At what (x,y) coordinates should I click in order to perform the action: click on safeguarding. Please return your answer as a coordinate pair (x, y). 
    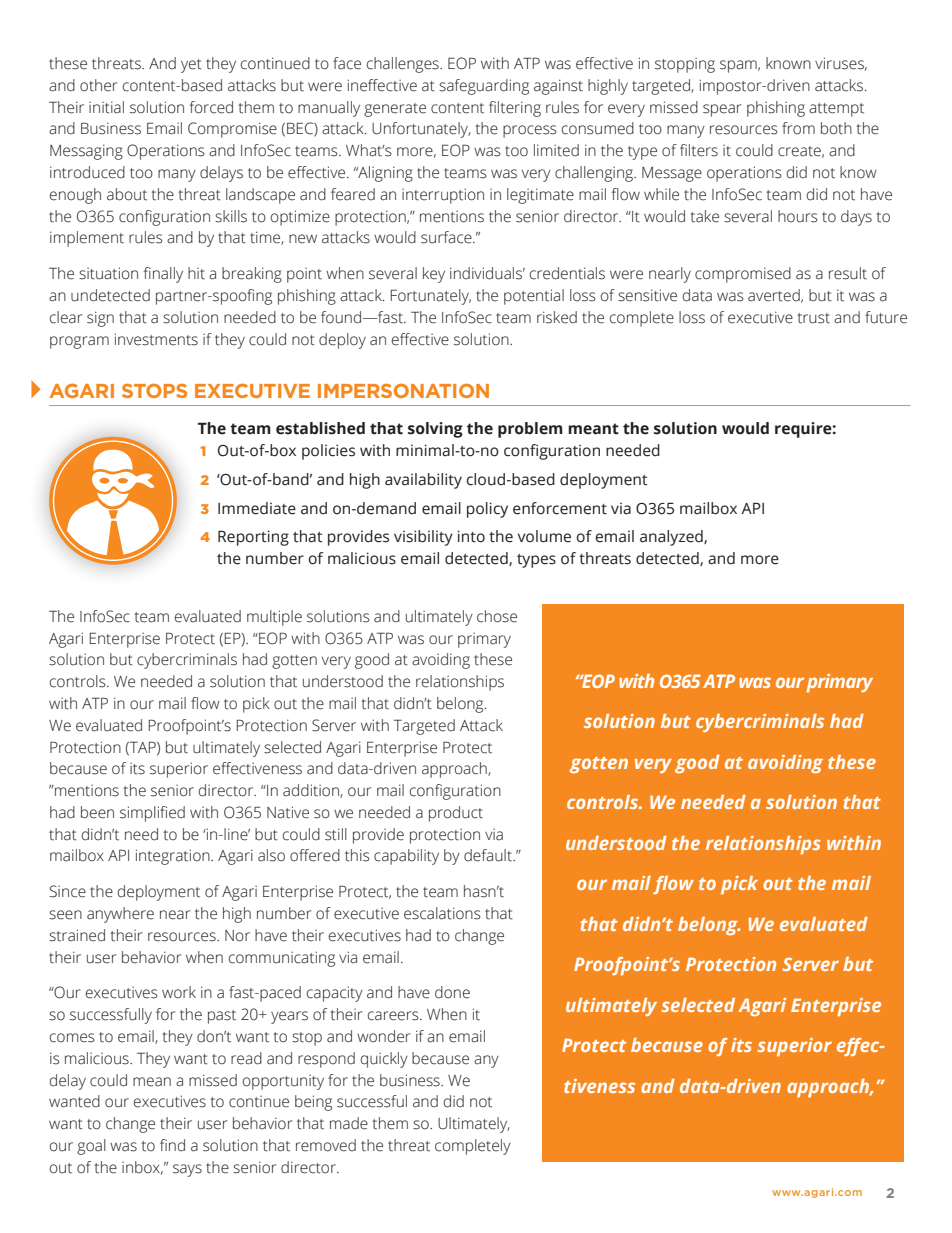
    Looking at the image, I should click on (484, 87).
